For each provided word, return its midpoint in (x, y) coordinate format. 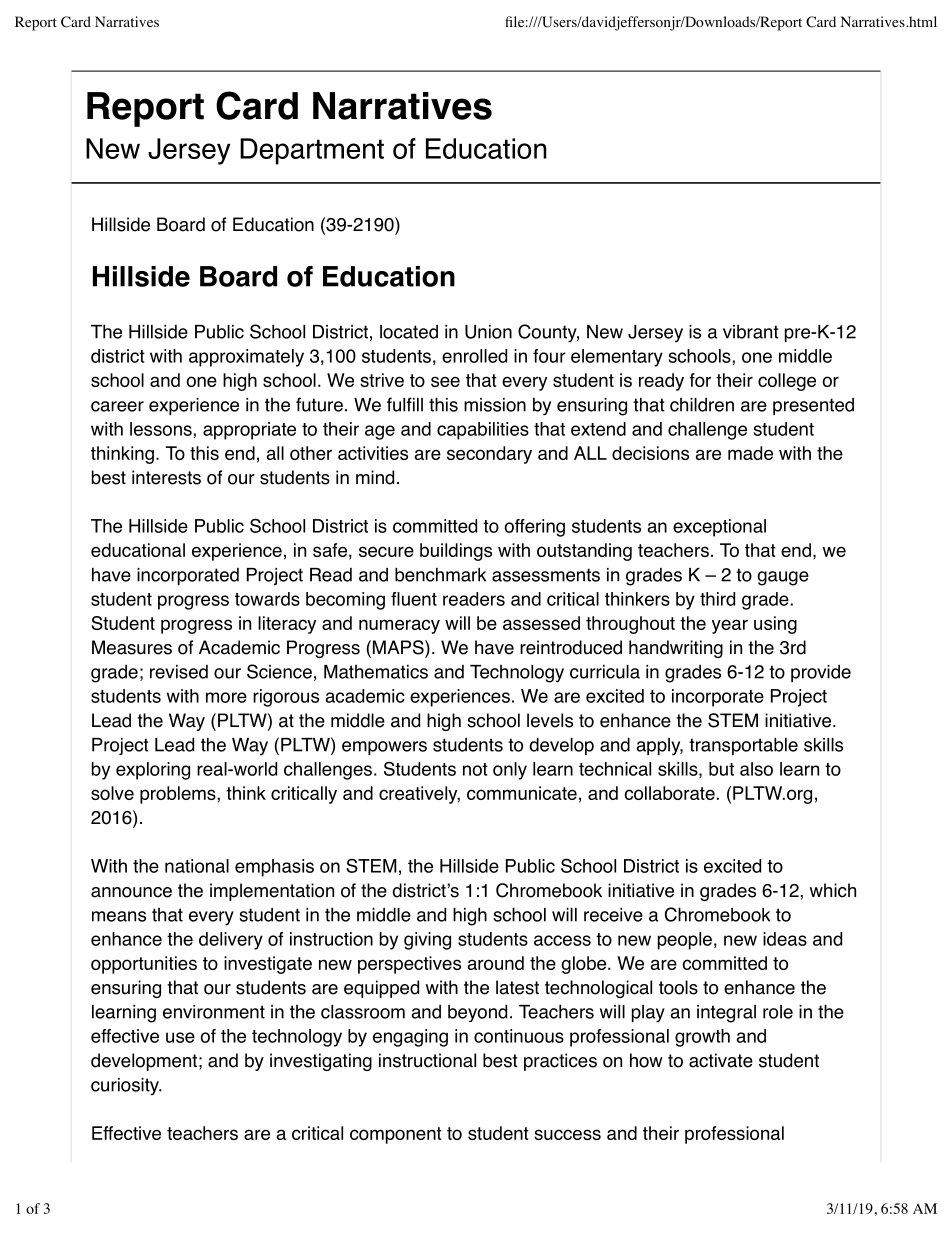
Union (488, 332)
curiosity (126, 1087)
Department (312, 151)
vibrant (751, 332)
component (396, 1135)
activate (721, 1060)
